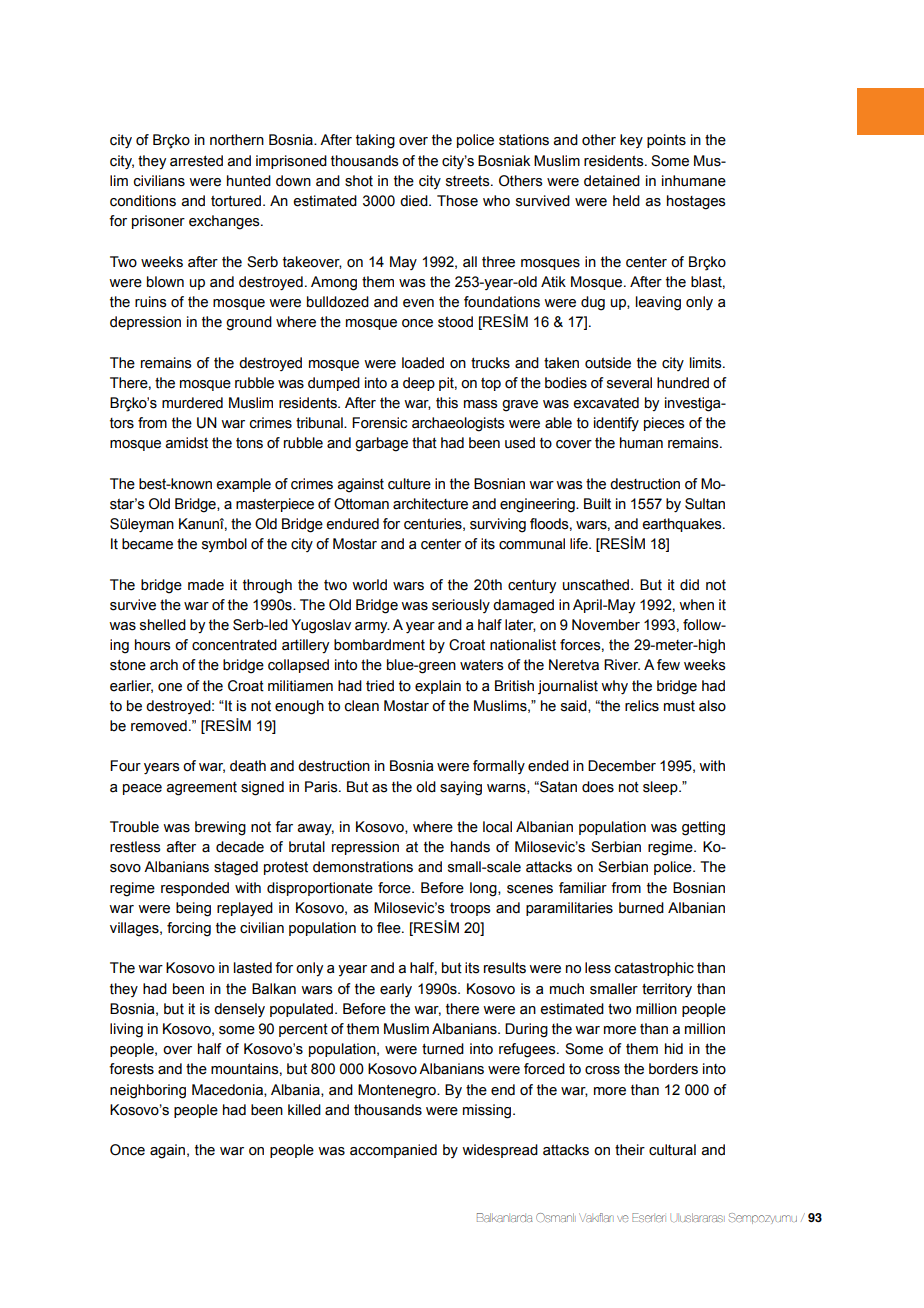 This screenshot has width=924, height=1308. Describe the element at coordinates (438, 687) in the screenshot. I see `explain` at that location.
